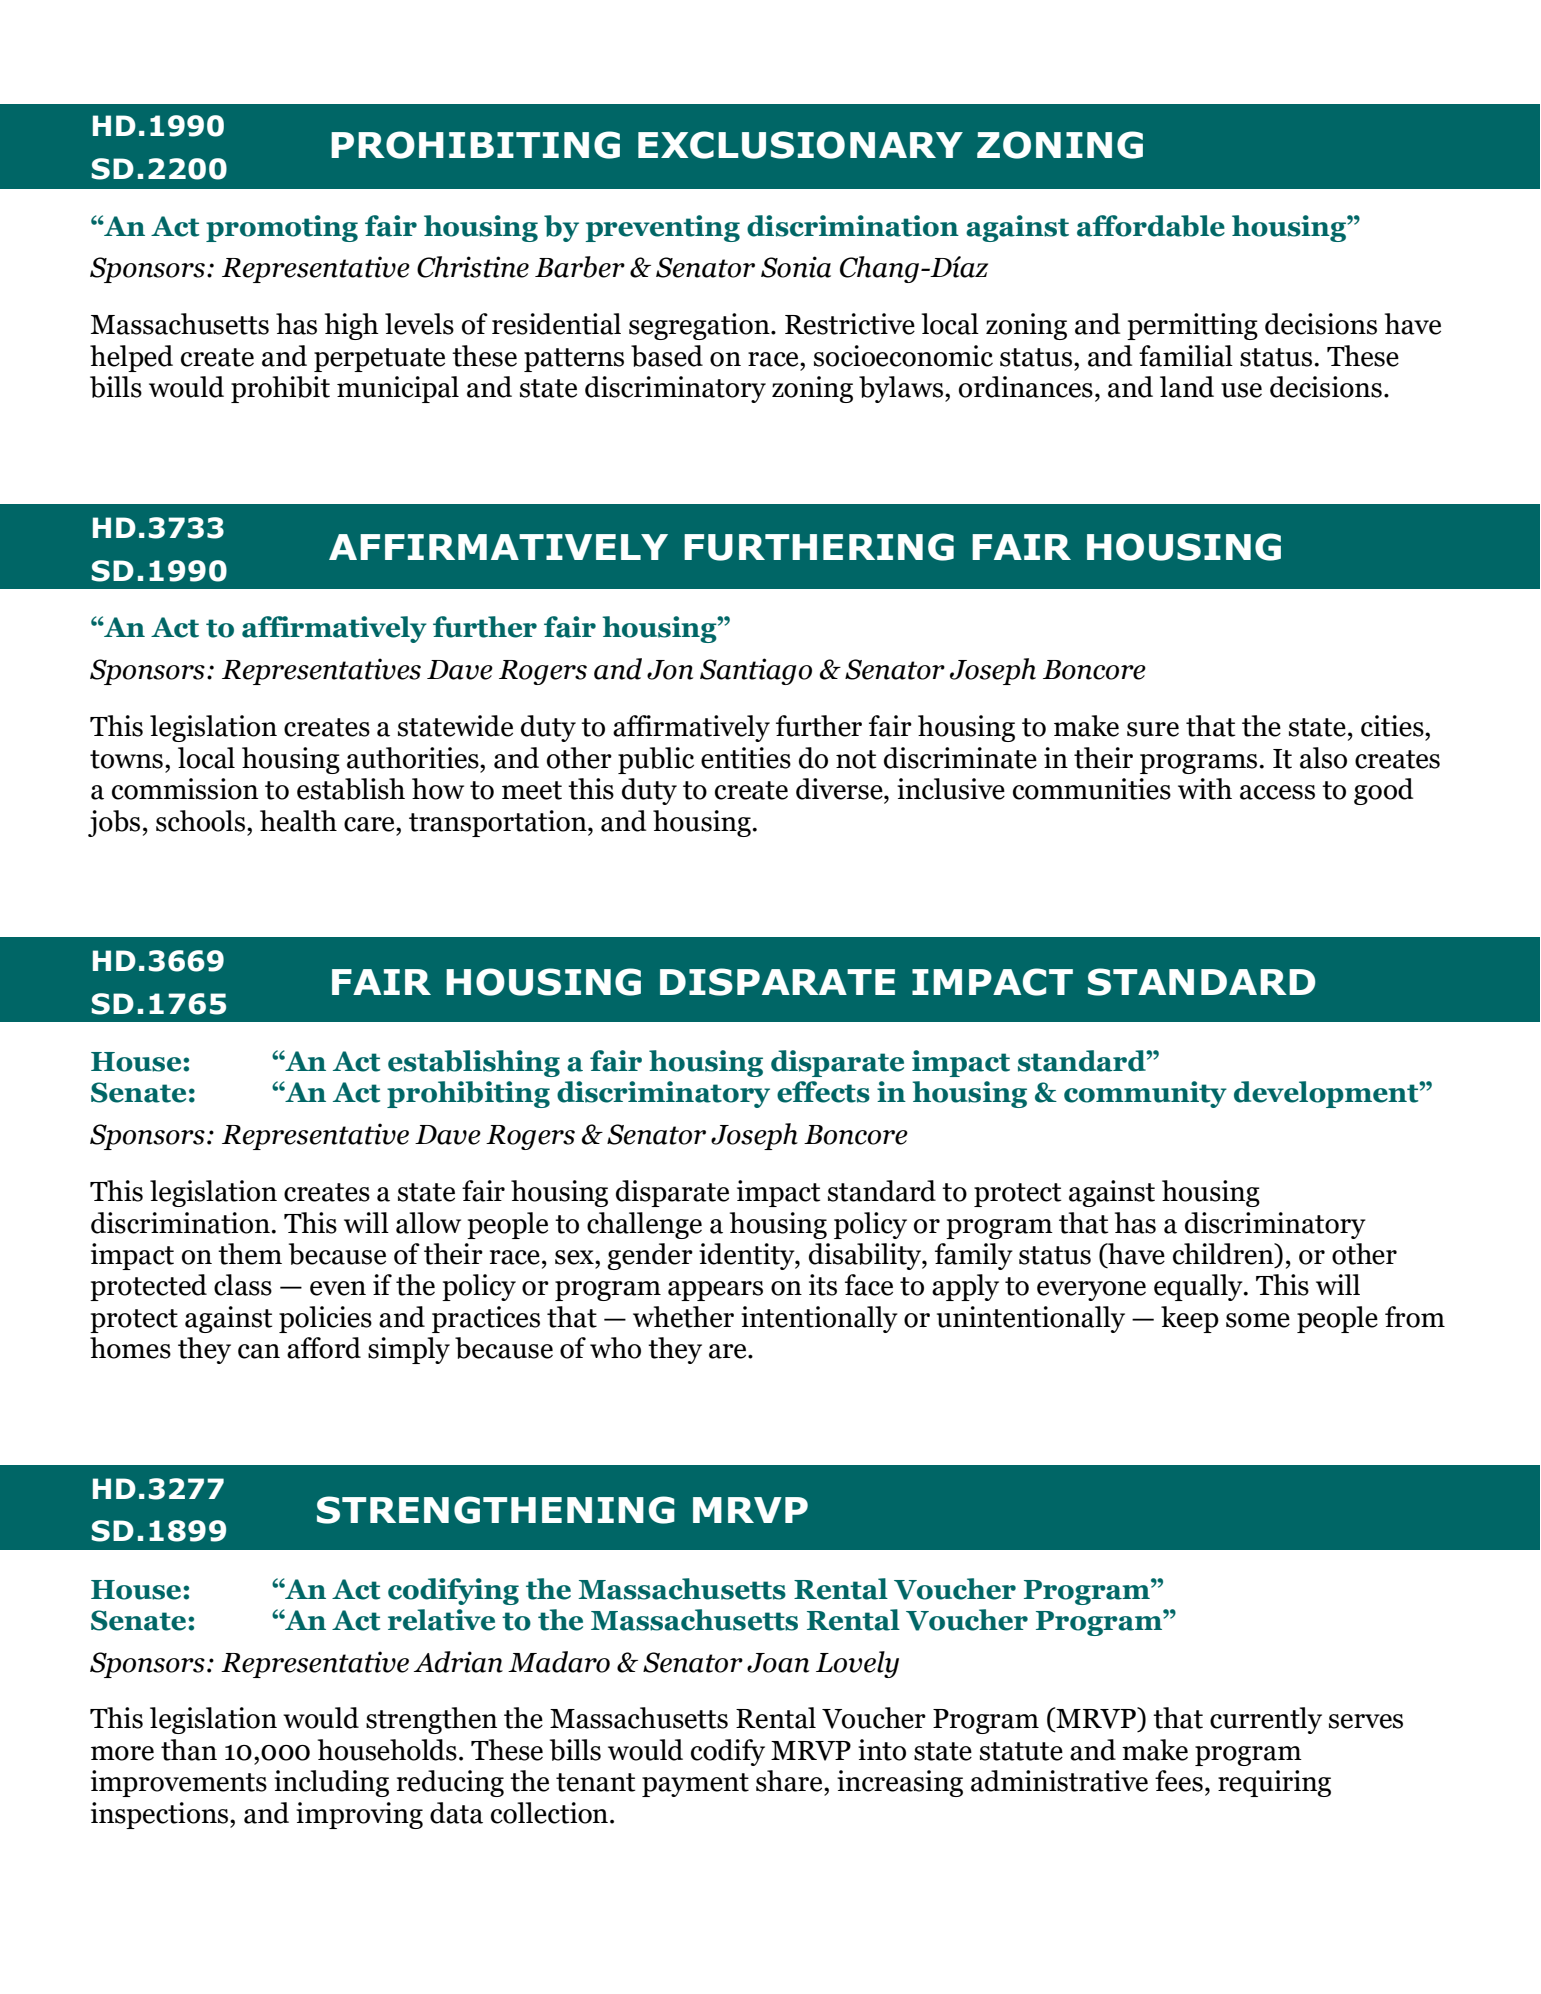  What do you see at coordinates (282, 228) in the screenshot?
I see `promoting` at bounding box center [282, 228].
